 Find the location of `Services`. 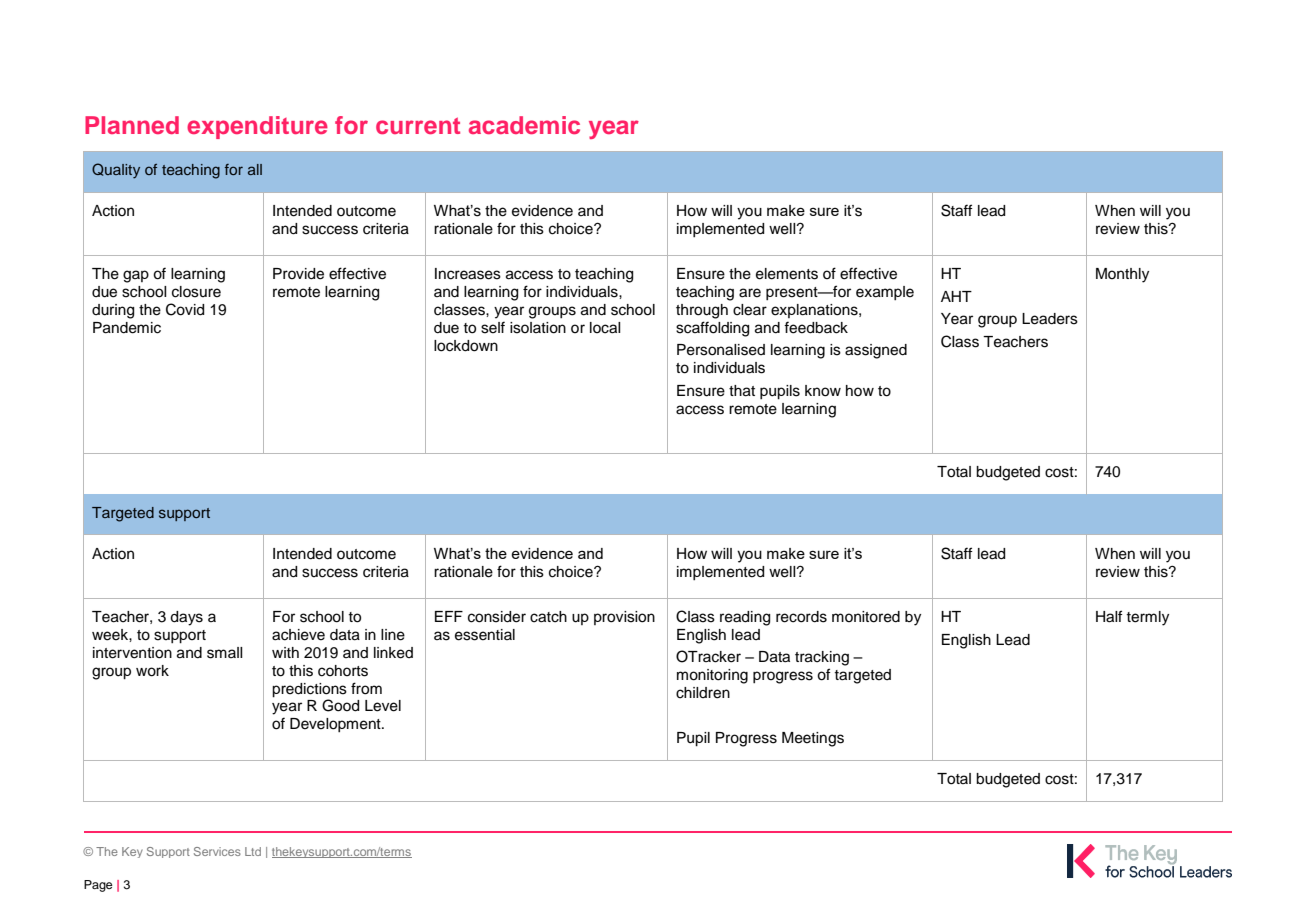

Services is located at coordinates (217, 851).
